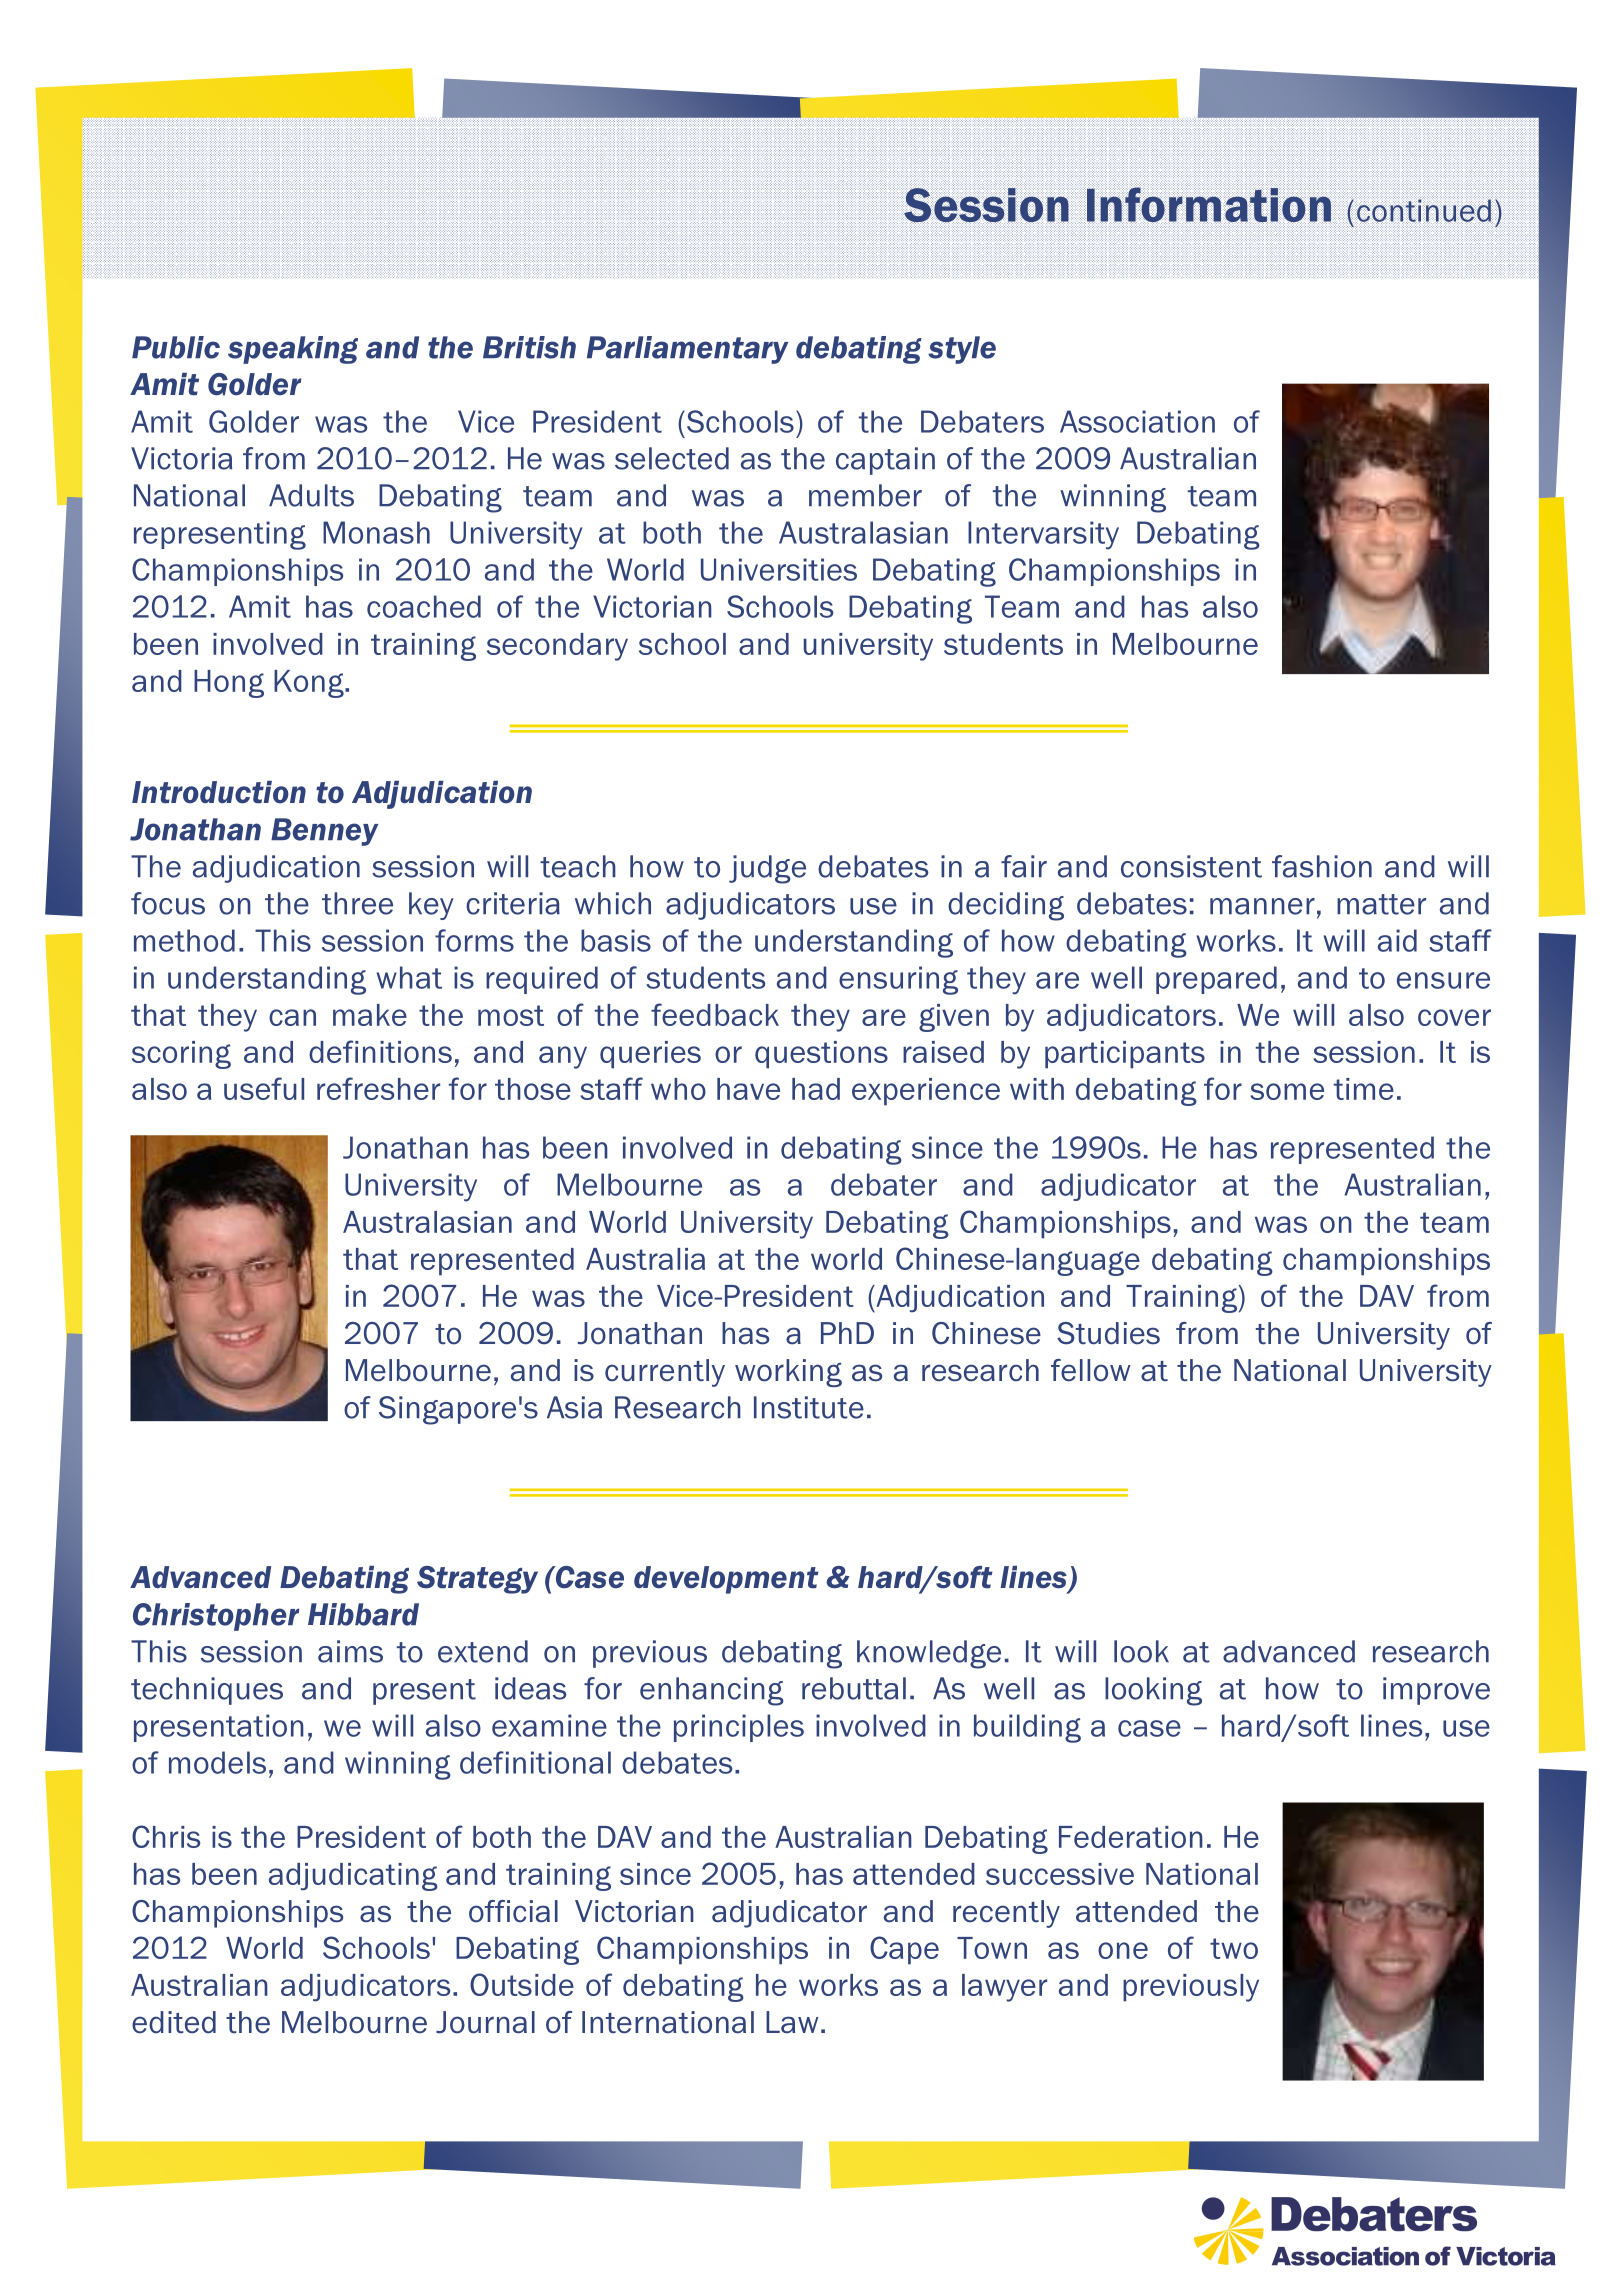 This screenshot has height=2295, width=1622. Describe the element at coordinates (767, 869) in the screenshot. I see `judge` at that location.
